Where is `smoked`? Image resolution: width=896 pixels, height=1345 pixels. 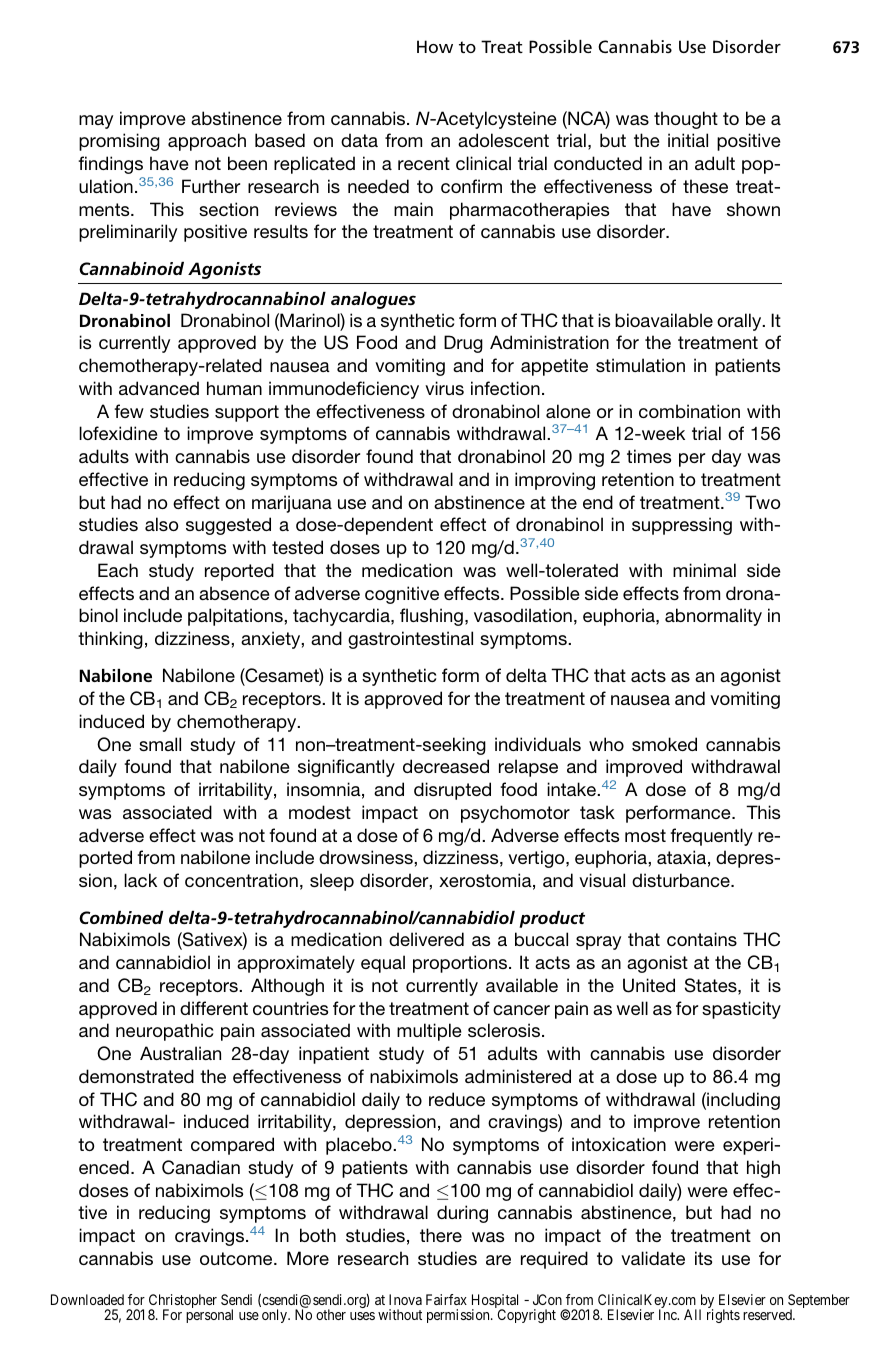 smoked is located at coordinates (664, 744).
